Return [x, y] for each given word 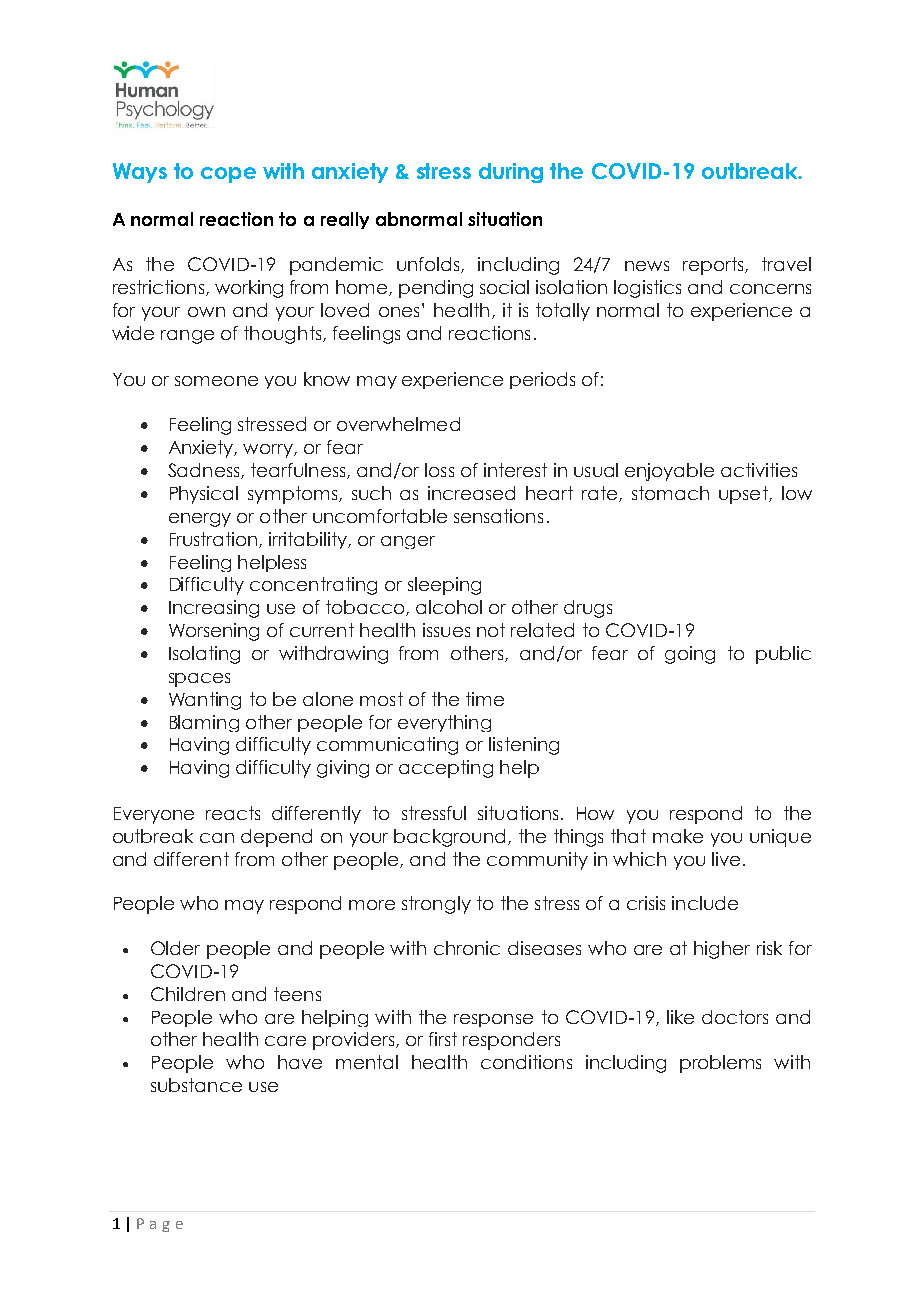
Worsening [214, 632]
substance [196, 1085]
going [690, 655]
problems [720, 1064]
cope [228, 175]
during [511, 173]
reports [714, 266]
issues [446, 630]
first [443, 1039]
